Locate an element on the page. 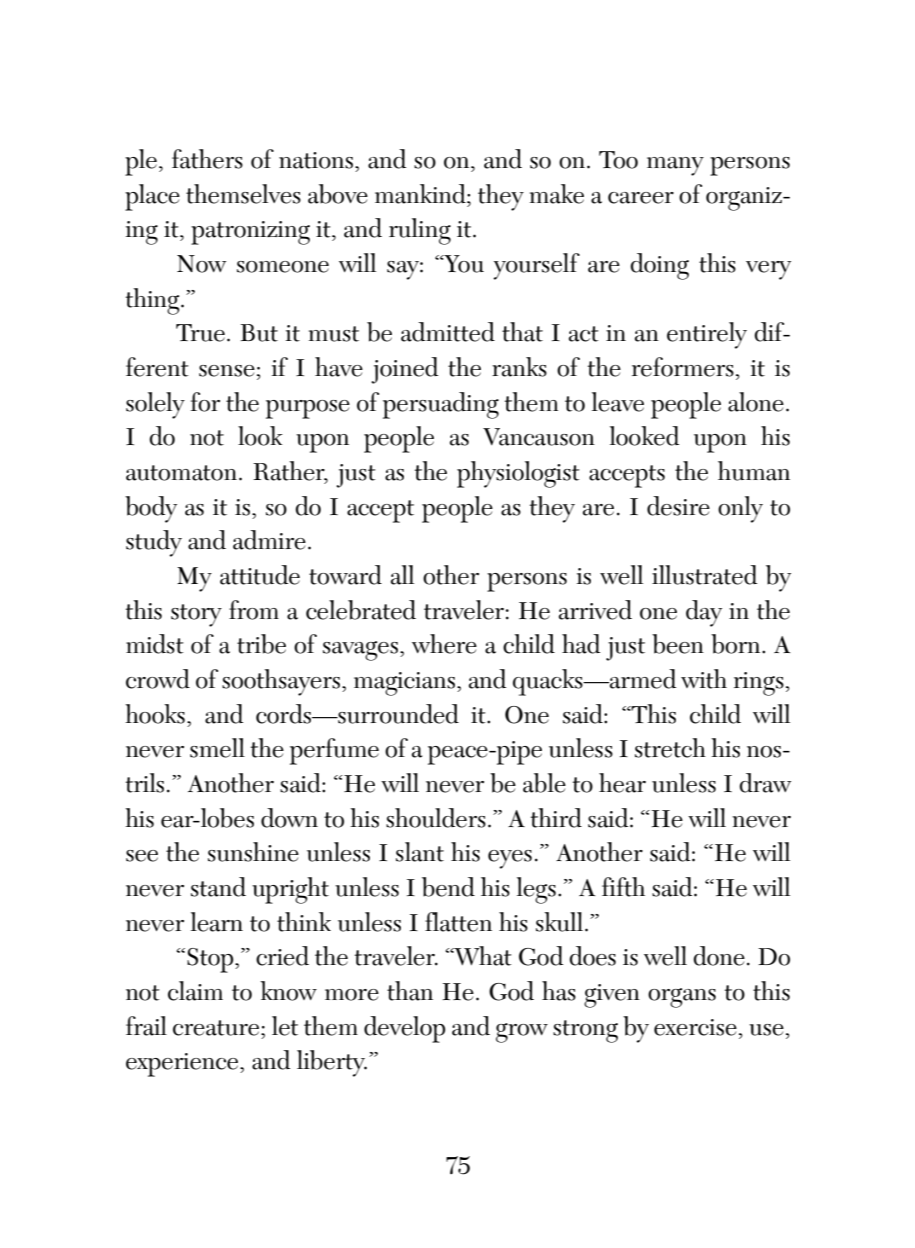 This image has height=1248, width=915. develop is located at coordinates (404, 1029).
